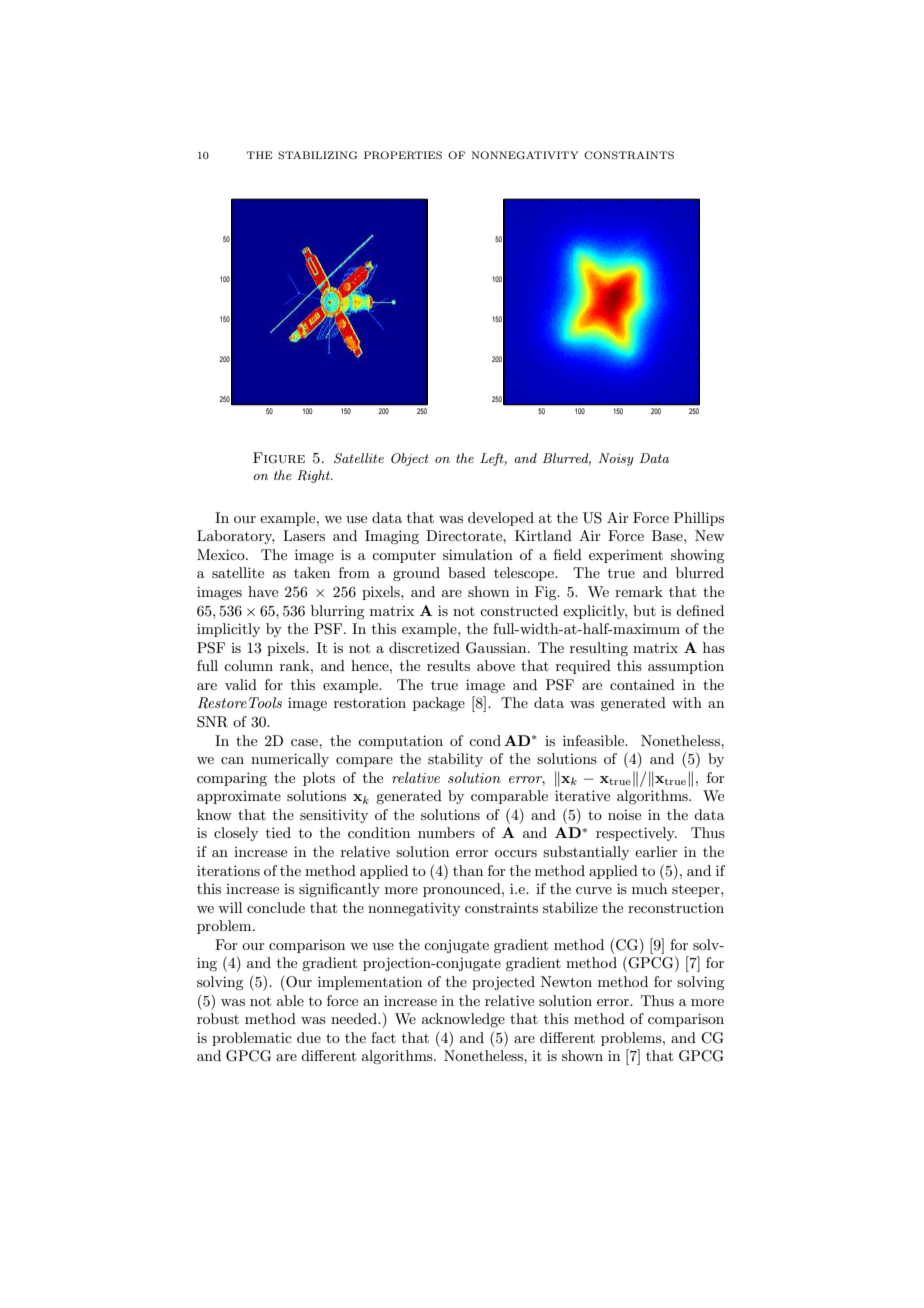 The image size is (924, 1308). What do you see at coordinates (699, 519) in the screenshot?
I see `Phillips` at bounding box center [699, 519].
